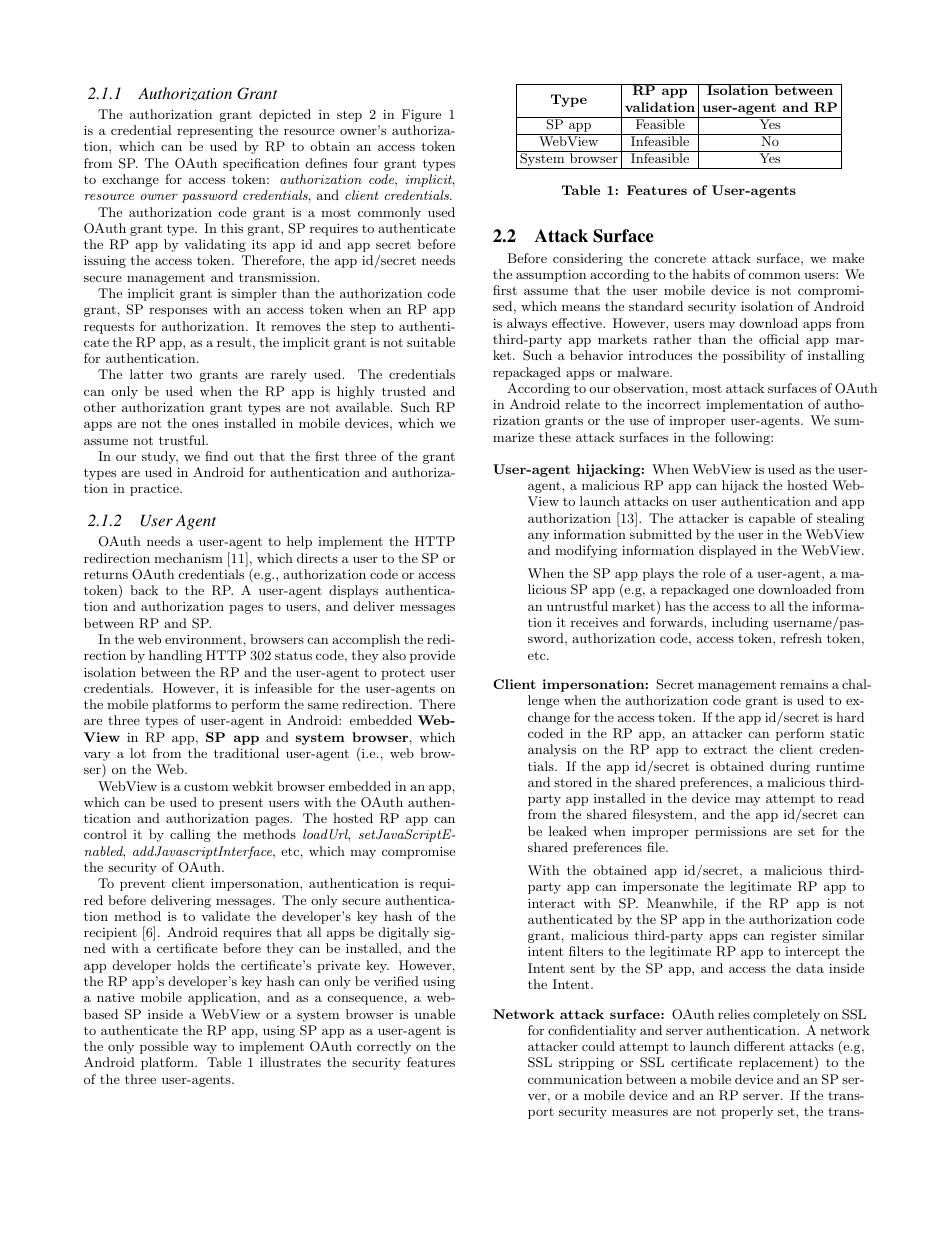 Image resolution: width=952 pixels, height=1233 pixels. Describe the element at coordinates (552, 750) in the screenshot. I see `analysis` at that location.
